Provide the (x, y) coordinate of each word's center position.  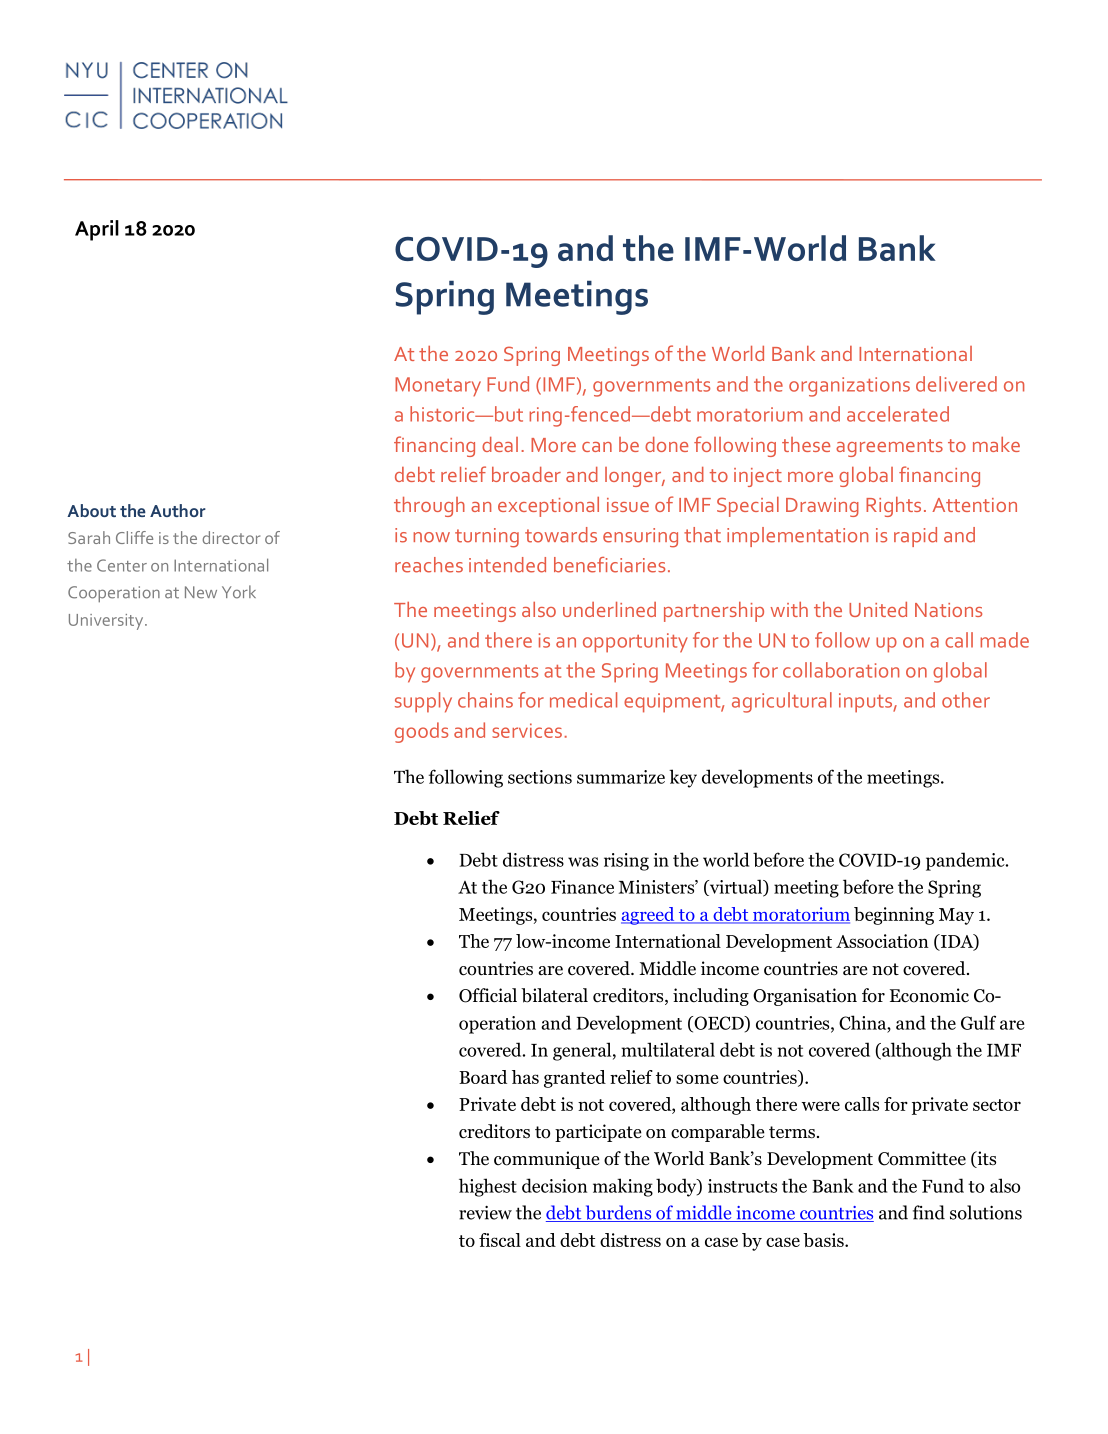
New (201, 592)
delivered (956, 384)
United (878, 609)
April (97, 230)
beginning (894, 916)
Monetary (438, 387)
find (929, 1212)
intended (507, 565)
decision (554, 1185)
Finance (582, 887)
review (485, 1213)
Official (488, 995)
